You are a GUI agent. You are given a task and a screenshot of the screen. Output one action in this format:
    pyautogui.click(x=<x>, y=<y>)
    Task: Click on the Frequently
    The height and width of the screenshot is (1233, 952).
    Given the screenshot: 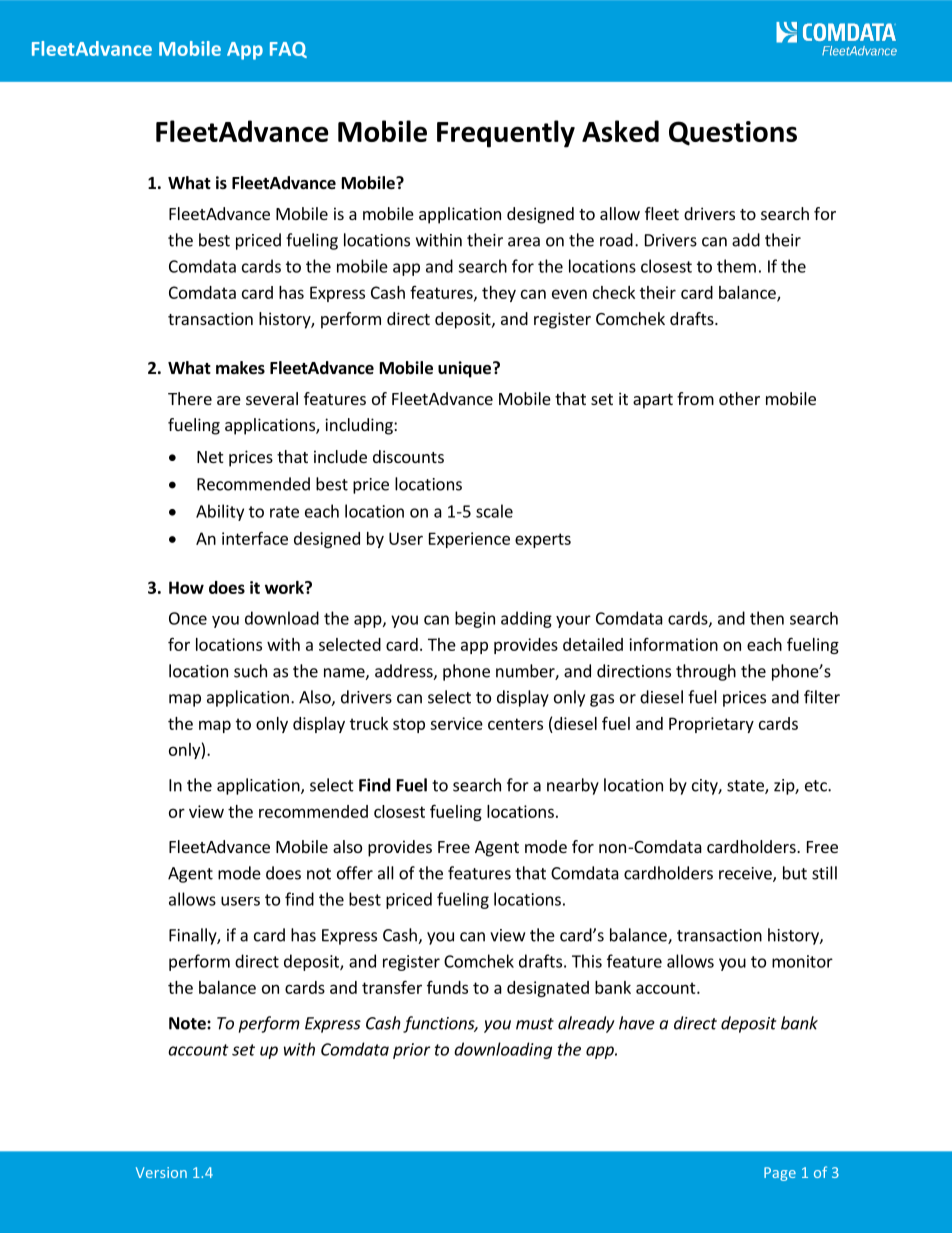 What is the action you would take?
    pyautogui.click(x=506, y=134)
